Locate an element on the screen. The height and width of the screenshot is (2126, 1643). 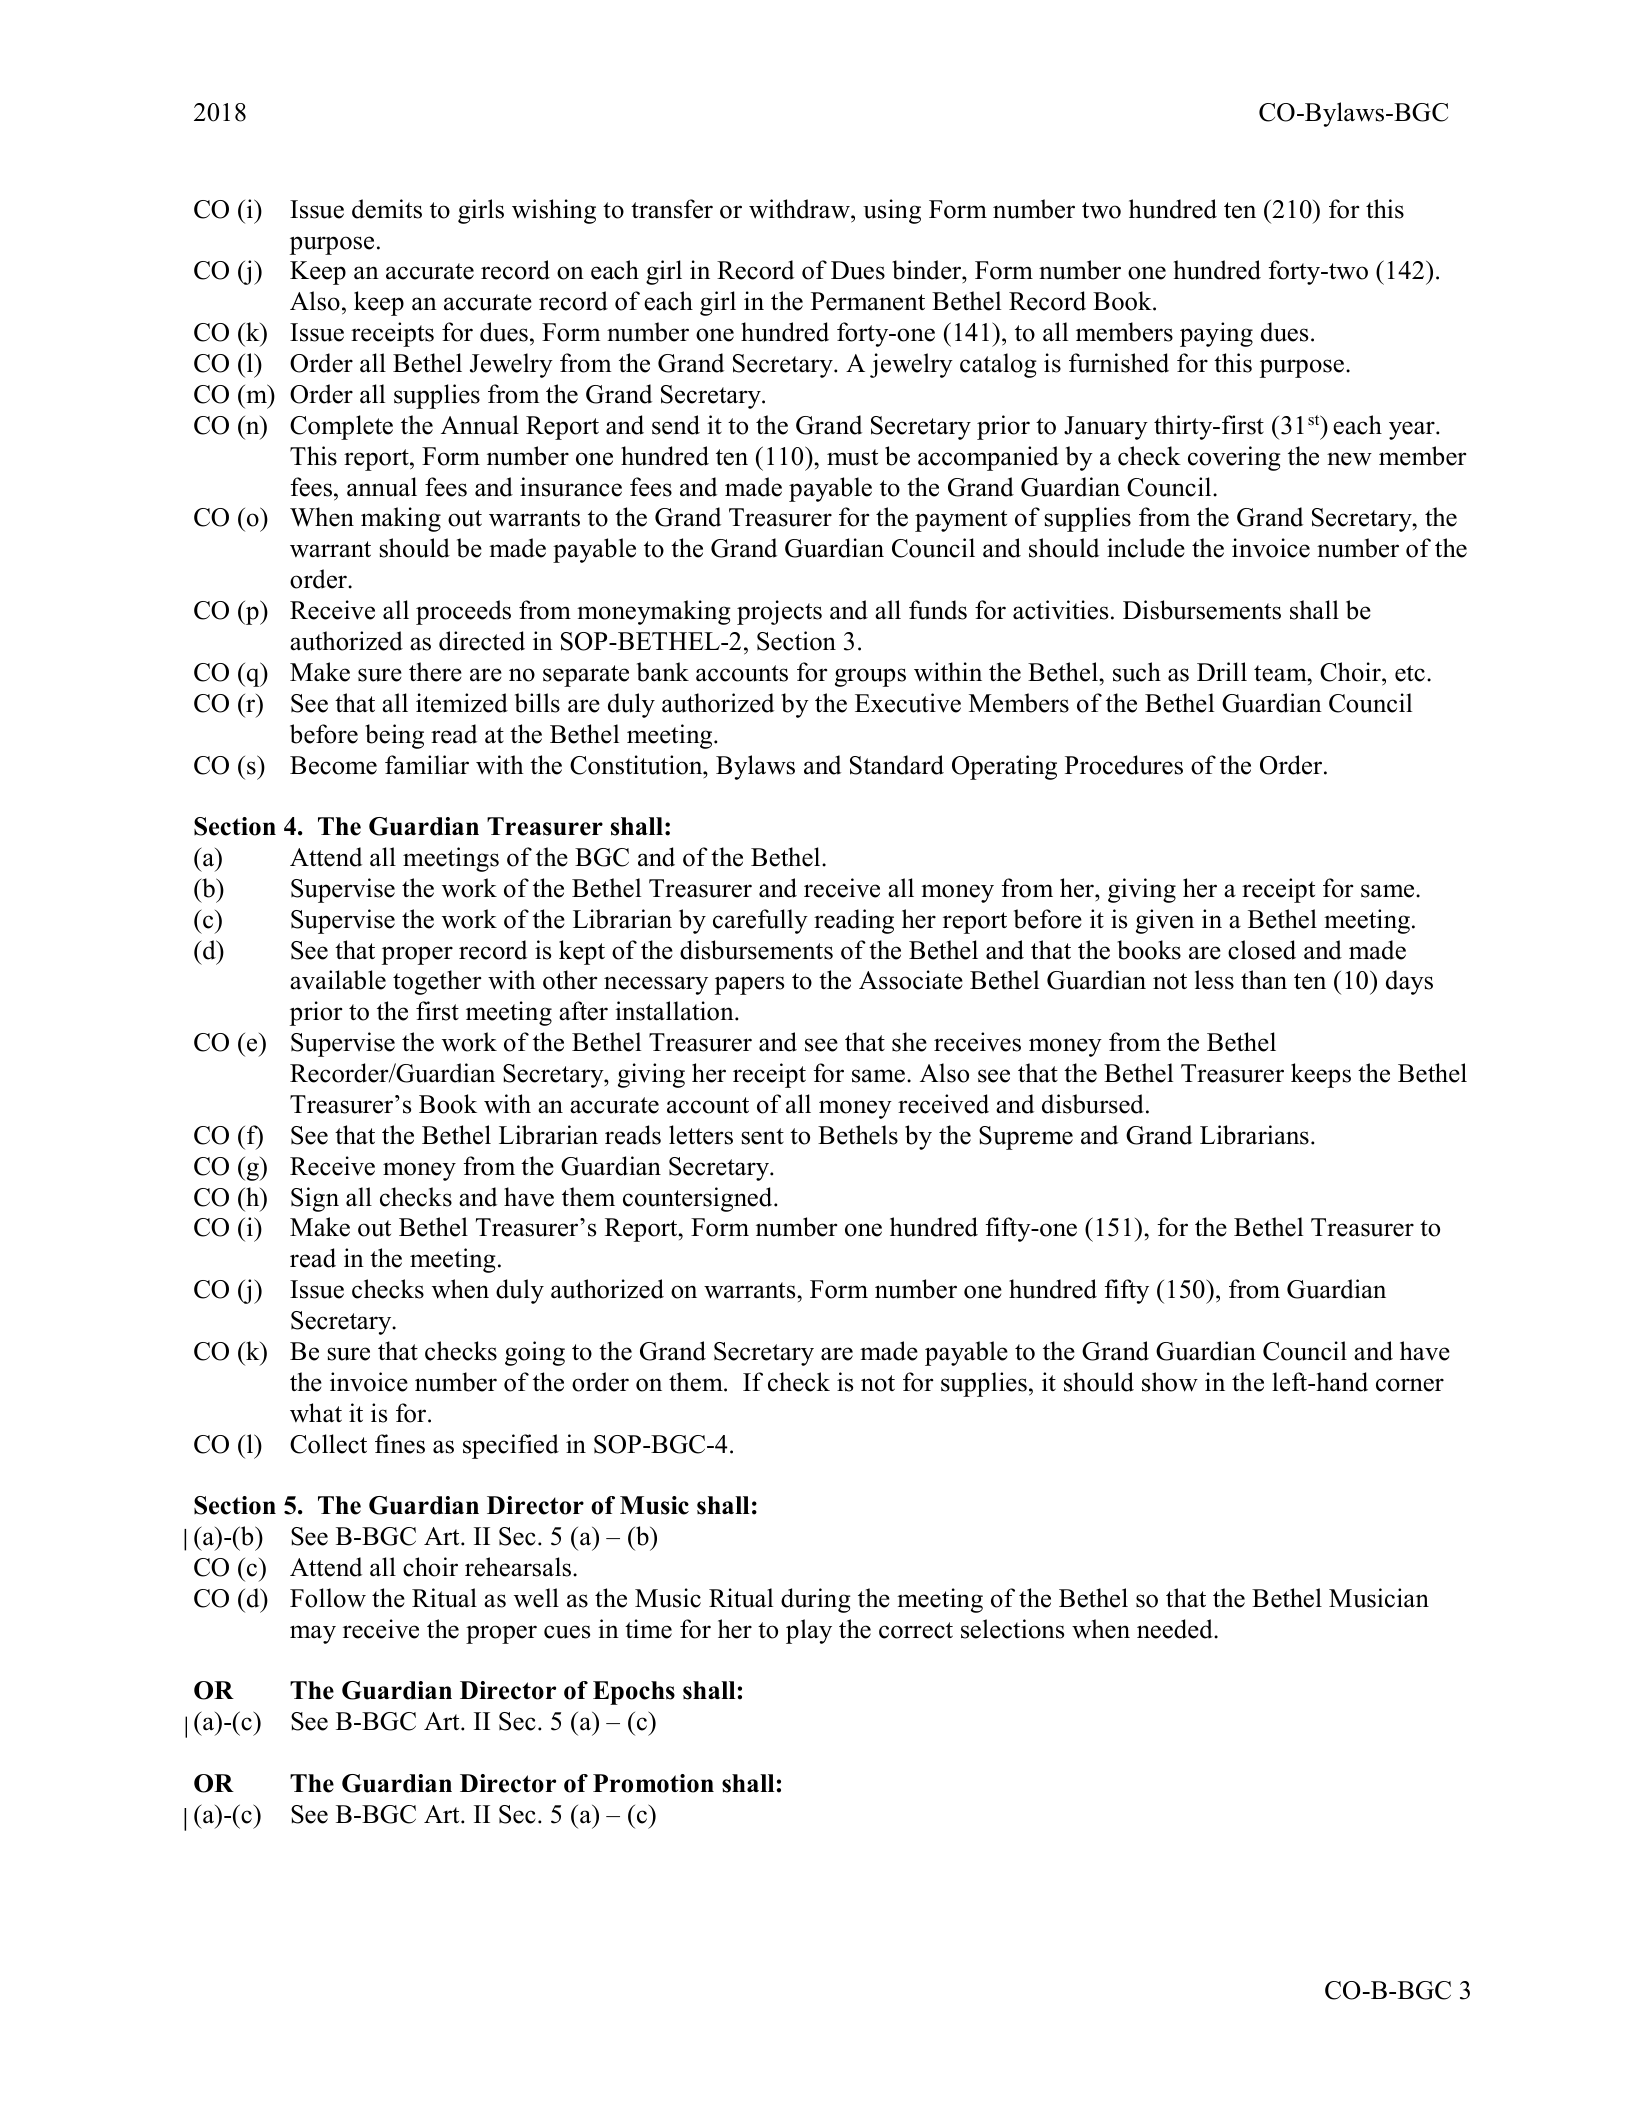
Associate is located at coordinates (911, 980).
